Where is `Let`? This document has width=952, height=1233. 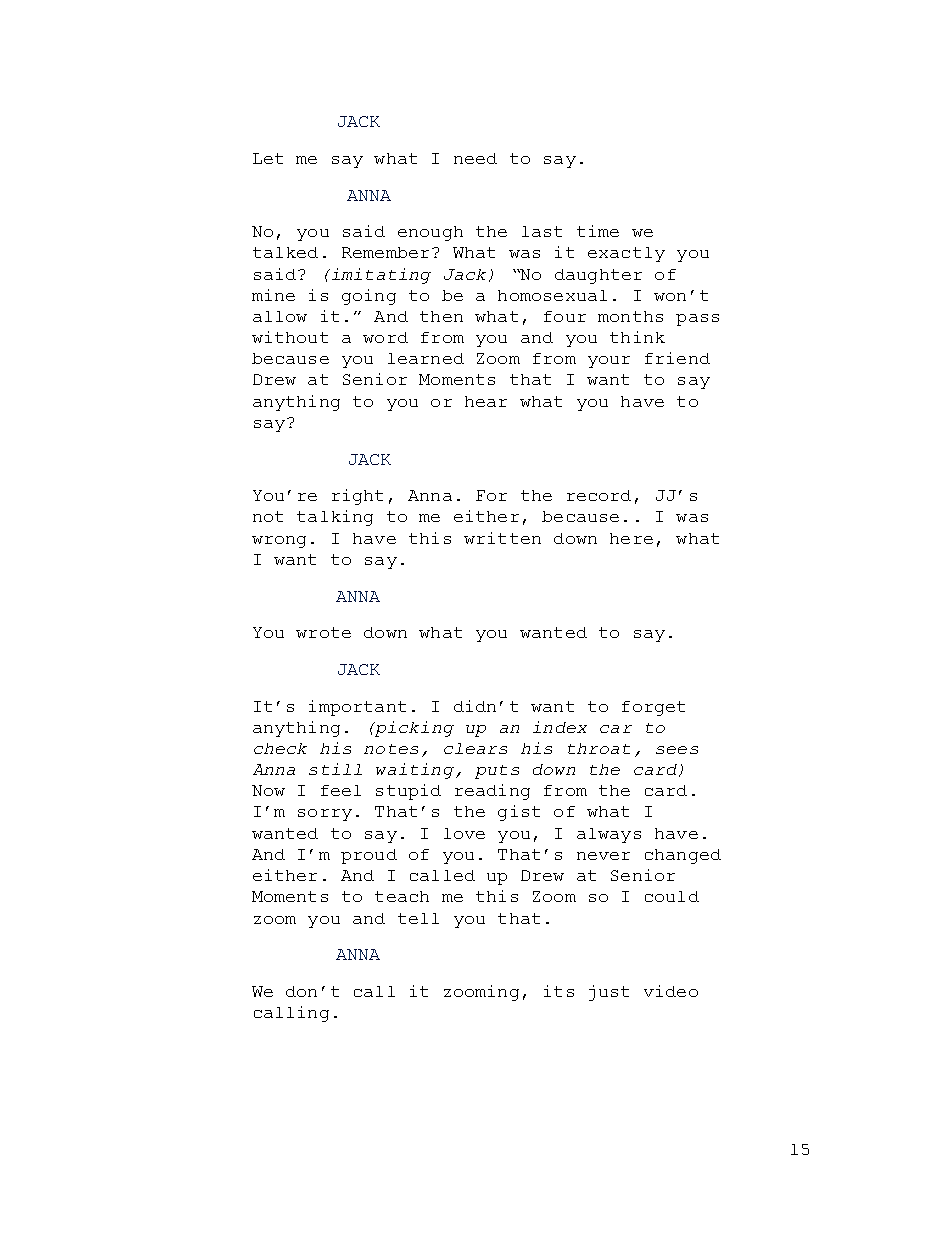
Let is located at coordinates (268, 158).
